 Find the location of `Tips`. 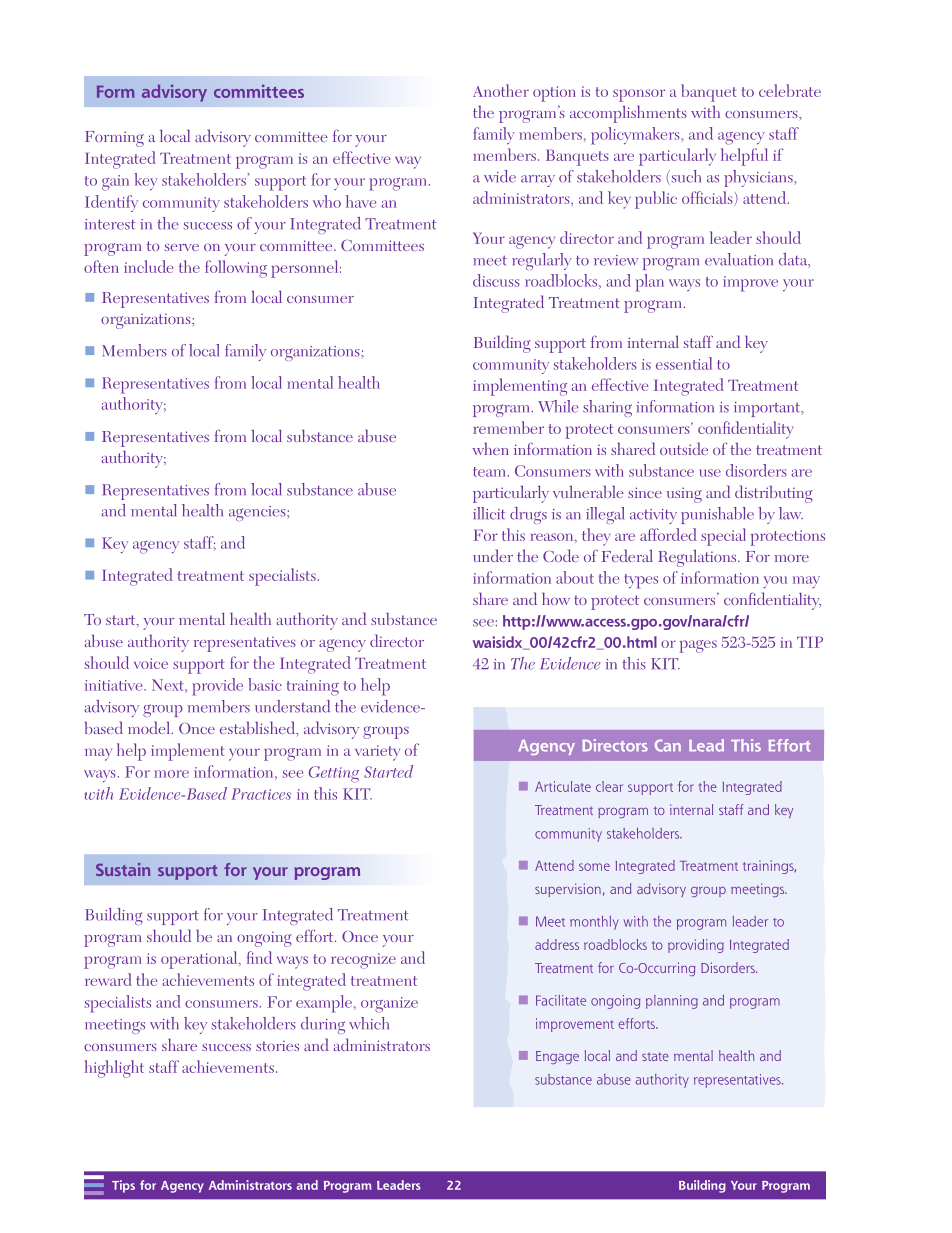

Tips is located at coordinates (123, 1186).
